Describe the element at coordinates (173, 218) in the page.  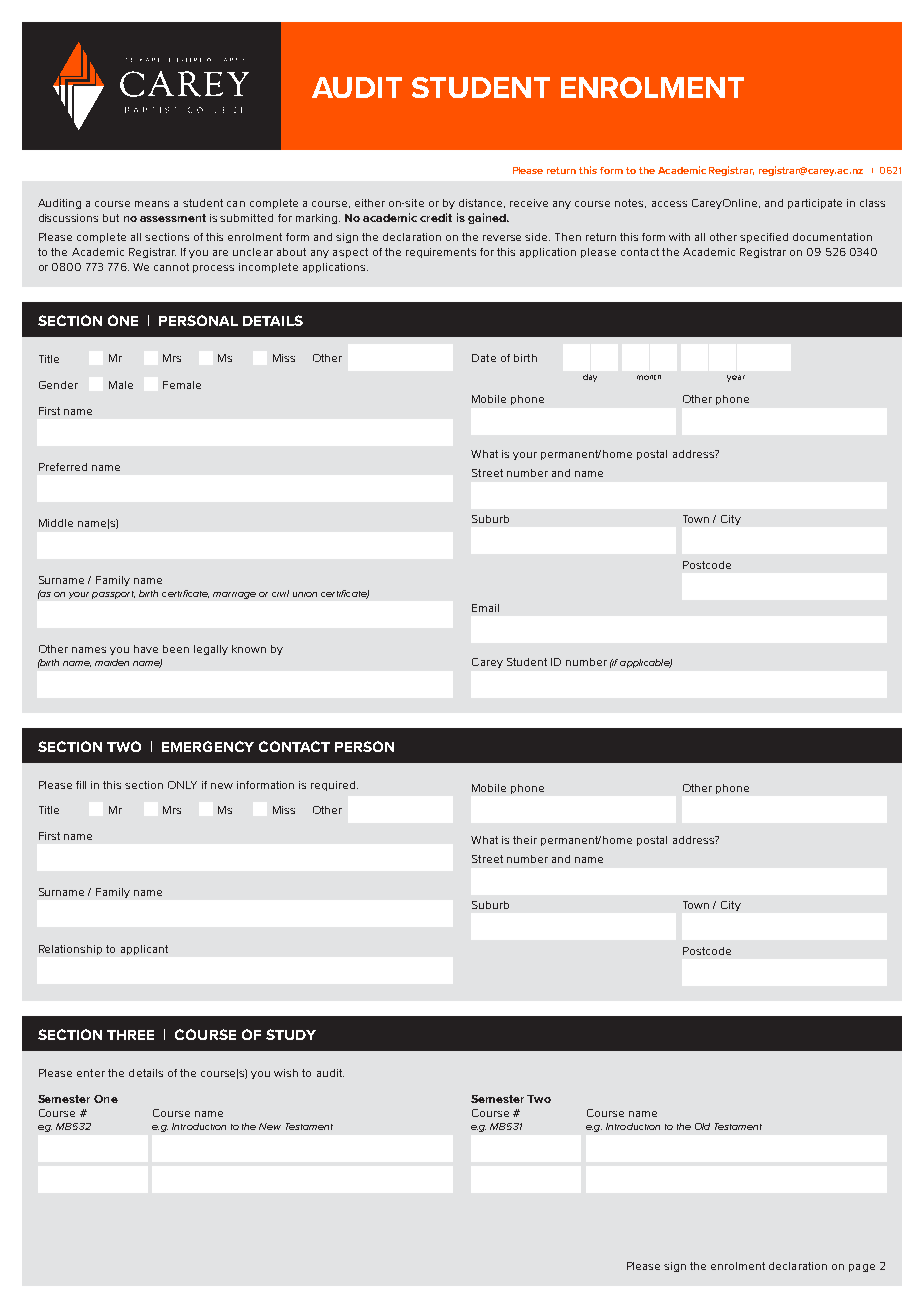
I see `assessment` at that location.
